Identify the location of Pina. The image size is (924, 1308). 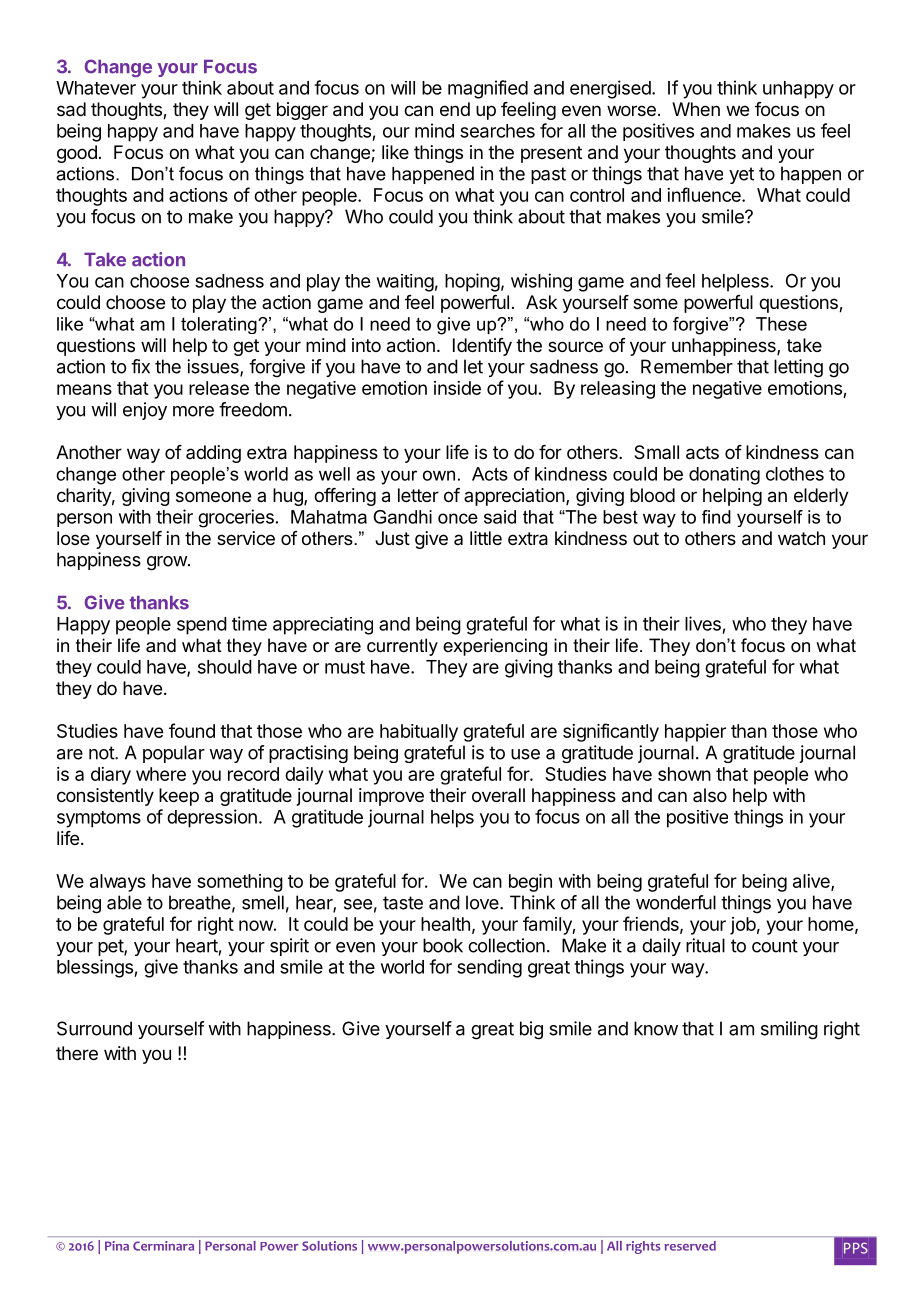
(117, 1246).
